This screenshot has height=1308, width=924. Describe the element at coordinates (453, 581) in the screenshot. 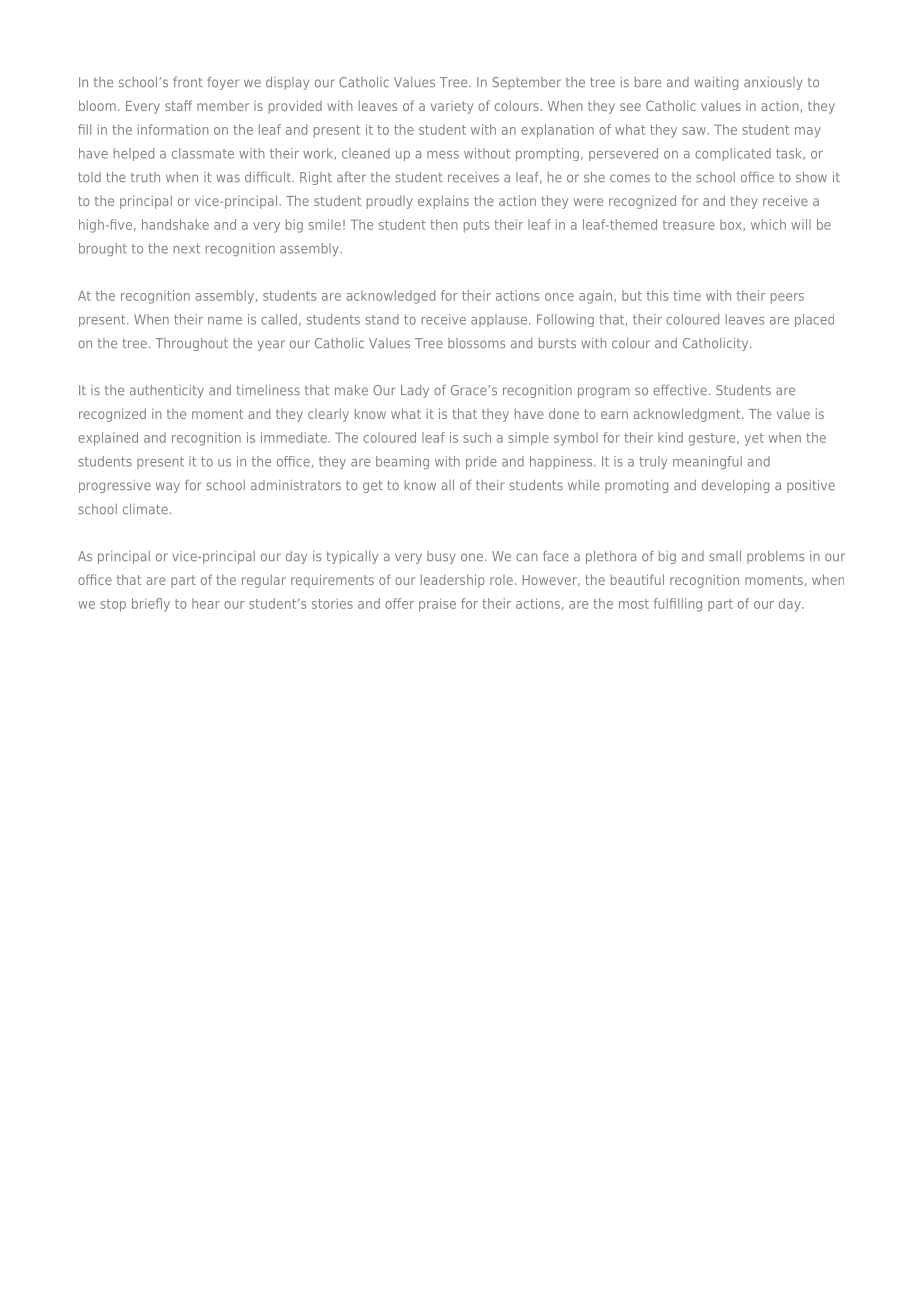

I see `leadership` at that location.
